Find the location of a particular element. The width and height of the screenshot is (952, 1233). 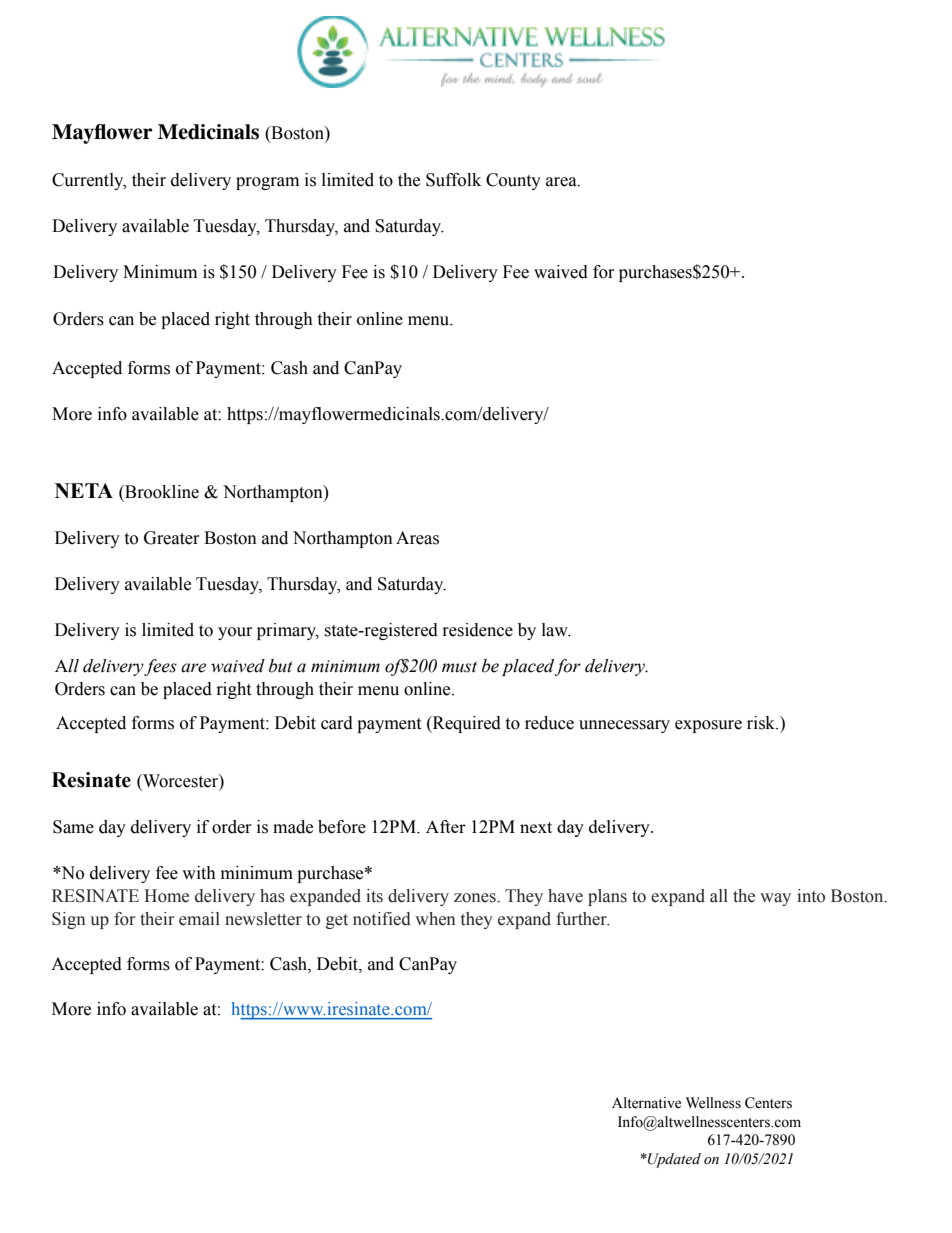

County is located at coordinates (513, 181).
